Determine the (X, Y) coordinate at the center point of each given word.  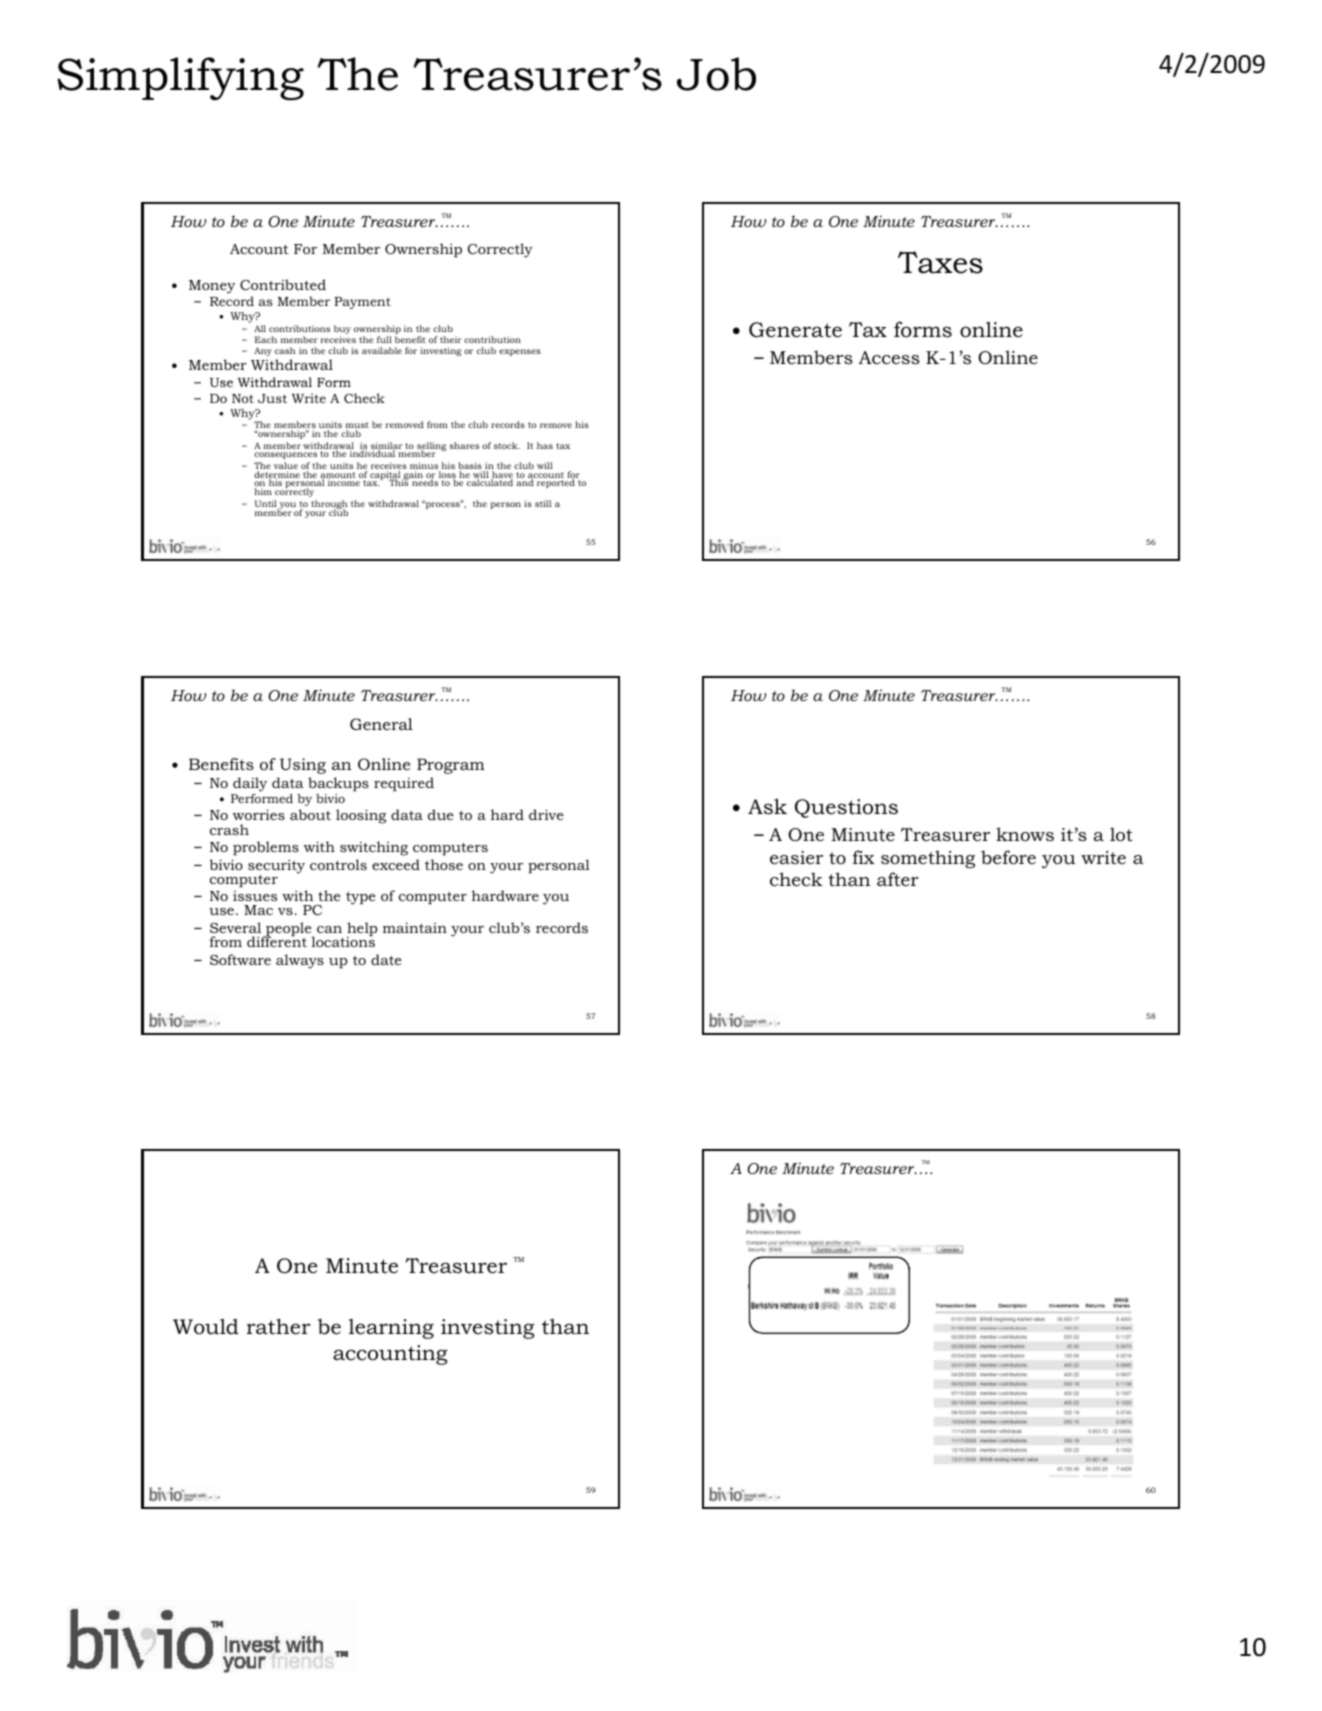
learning (391, 1329)
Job (716, 74)
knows (1025, 834)
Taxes (940, 262)
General (381, 724)
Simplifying (180, 79)
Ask (767, 806)
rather (278, 1326)
